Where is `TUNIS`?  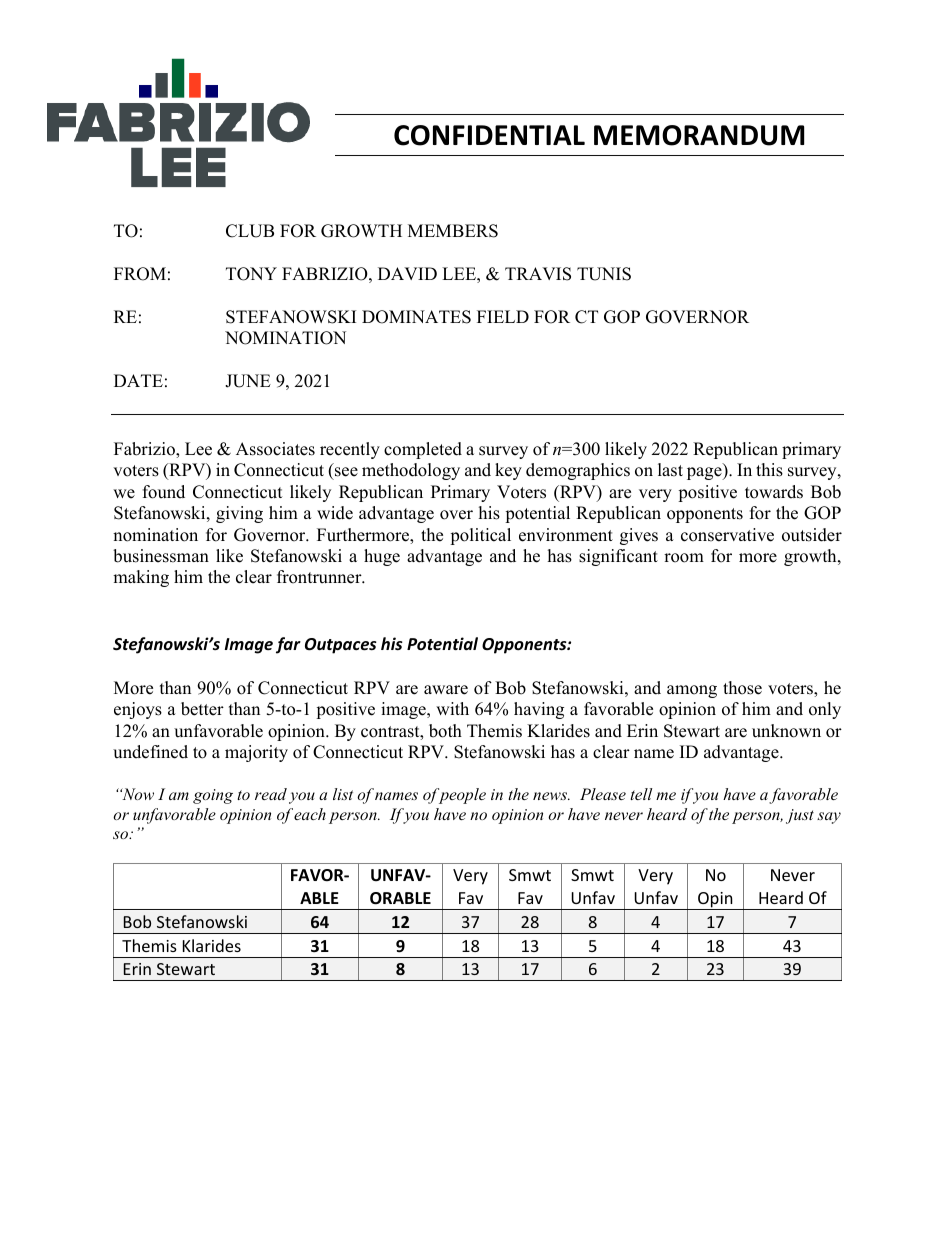 TUNIS is located at coordinates (604, 274).
